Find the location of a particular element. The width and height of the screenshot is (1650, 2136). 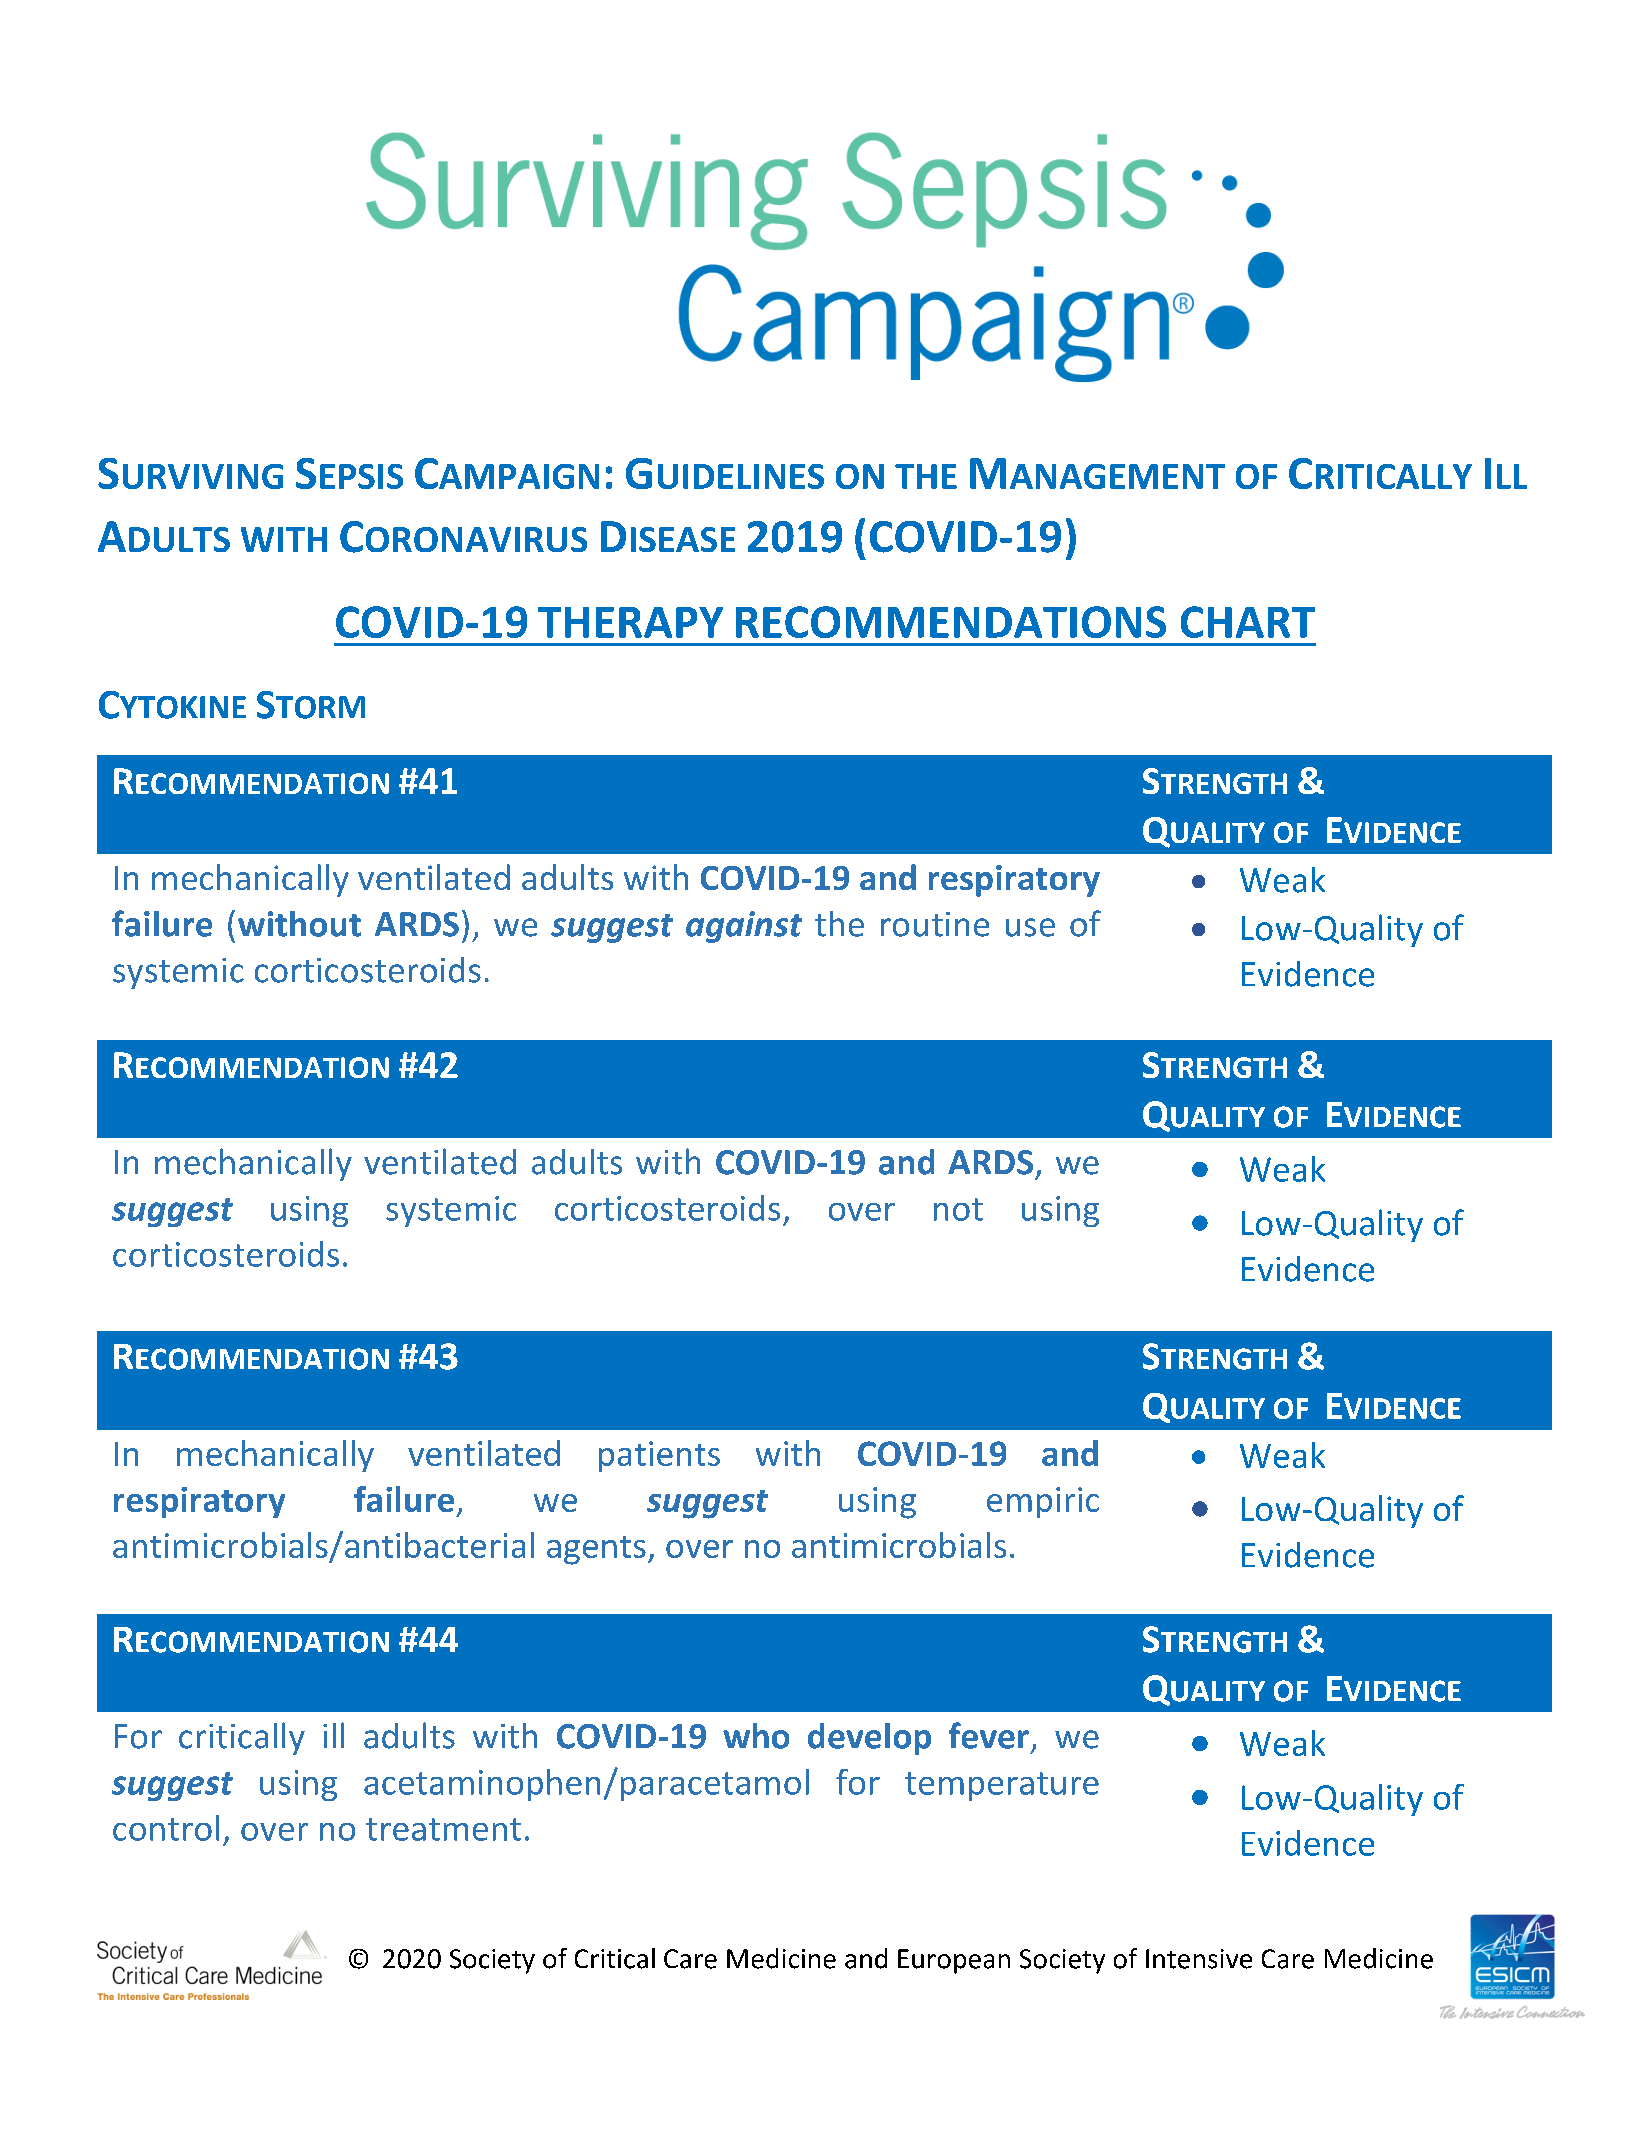

patients is located at coordinates (659, 1456).
